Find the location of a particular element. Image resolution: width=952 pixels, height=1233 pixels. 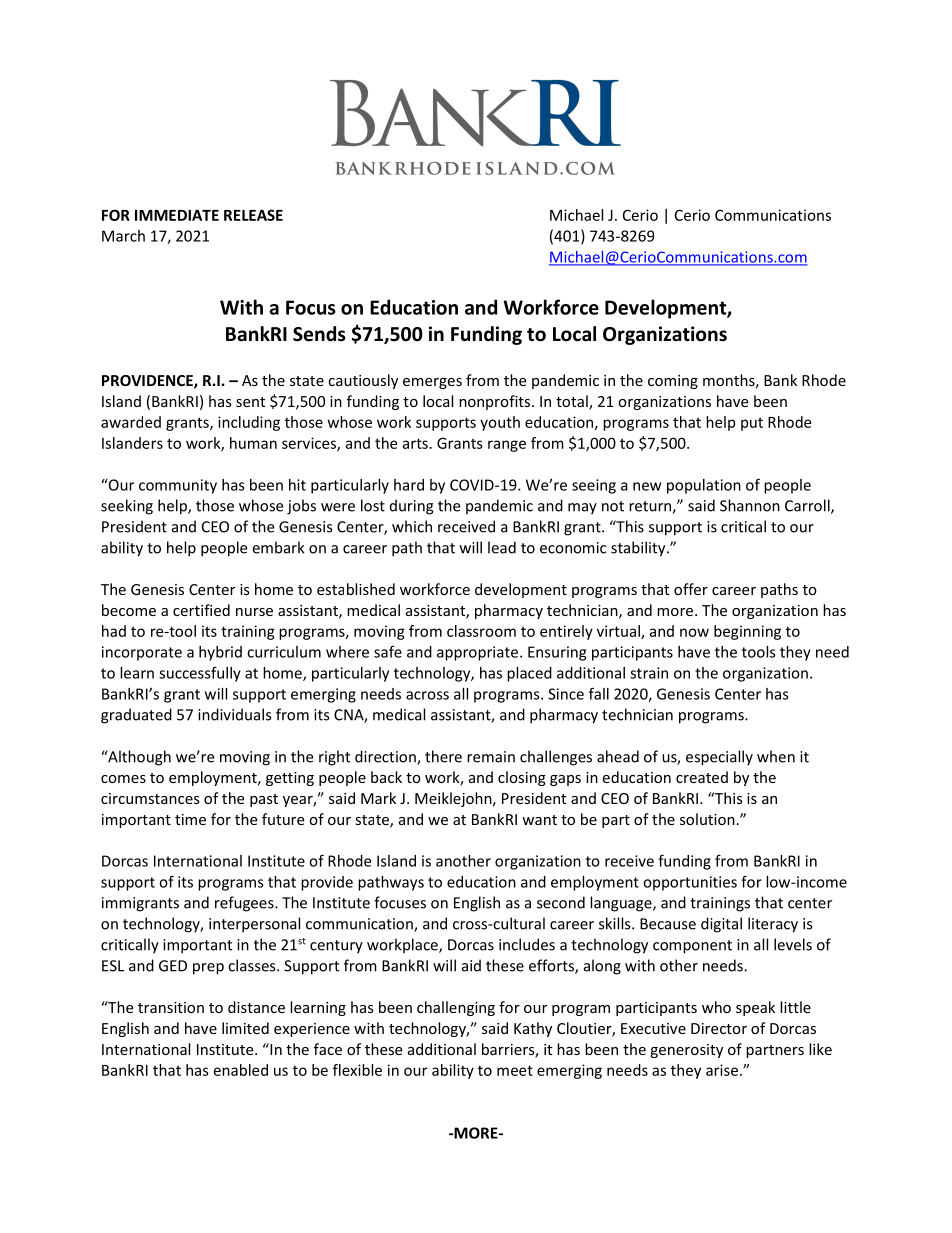

limited is located at coordinates (245, 1028).
